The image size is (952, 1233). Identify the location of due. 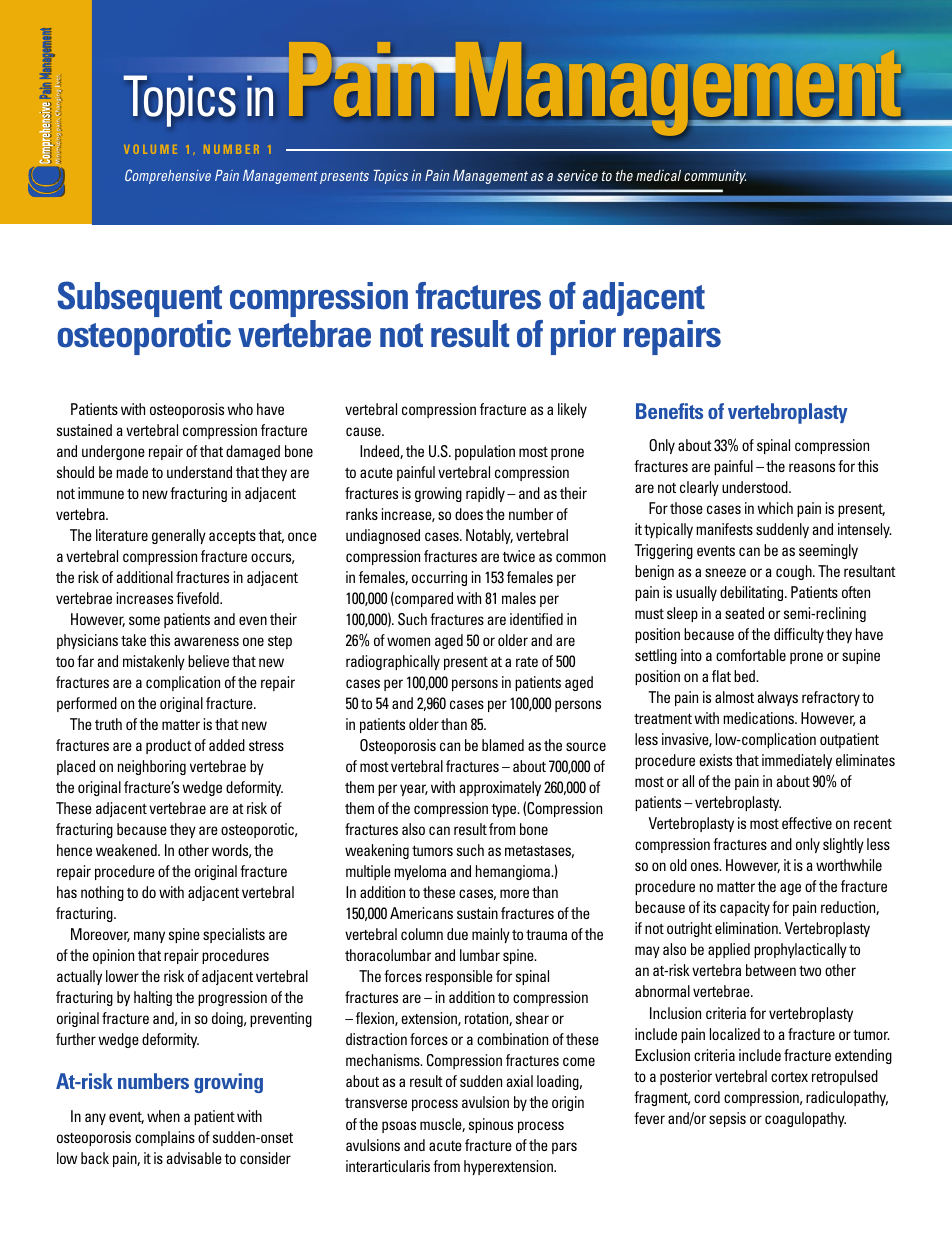
(457, 934).
